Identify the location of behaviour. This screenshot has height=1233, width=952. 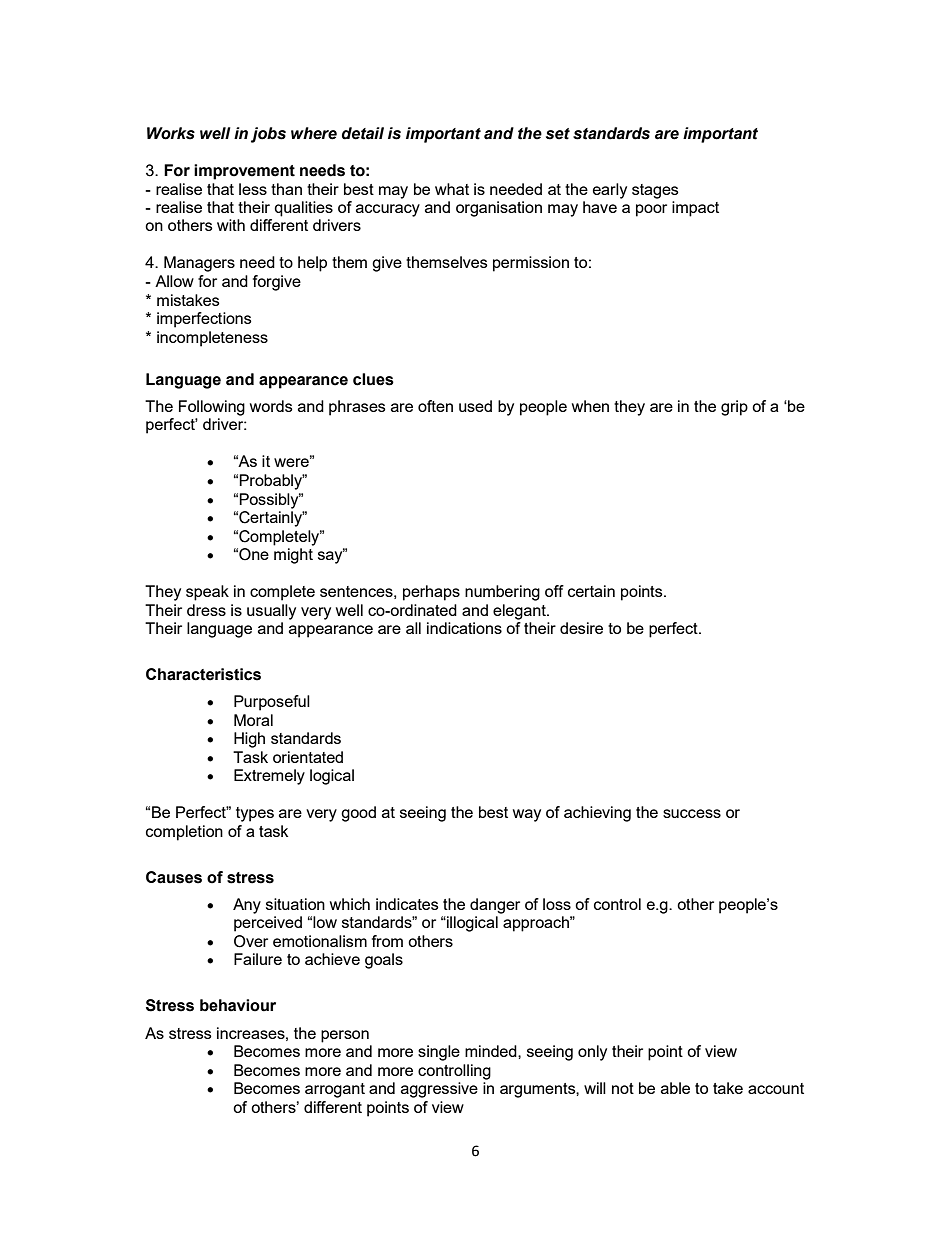
(238, 1005).
